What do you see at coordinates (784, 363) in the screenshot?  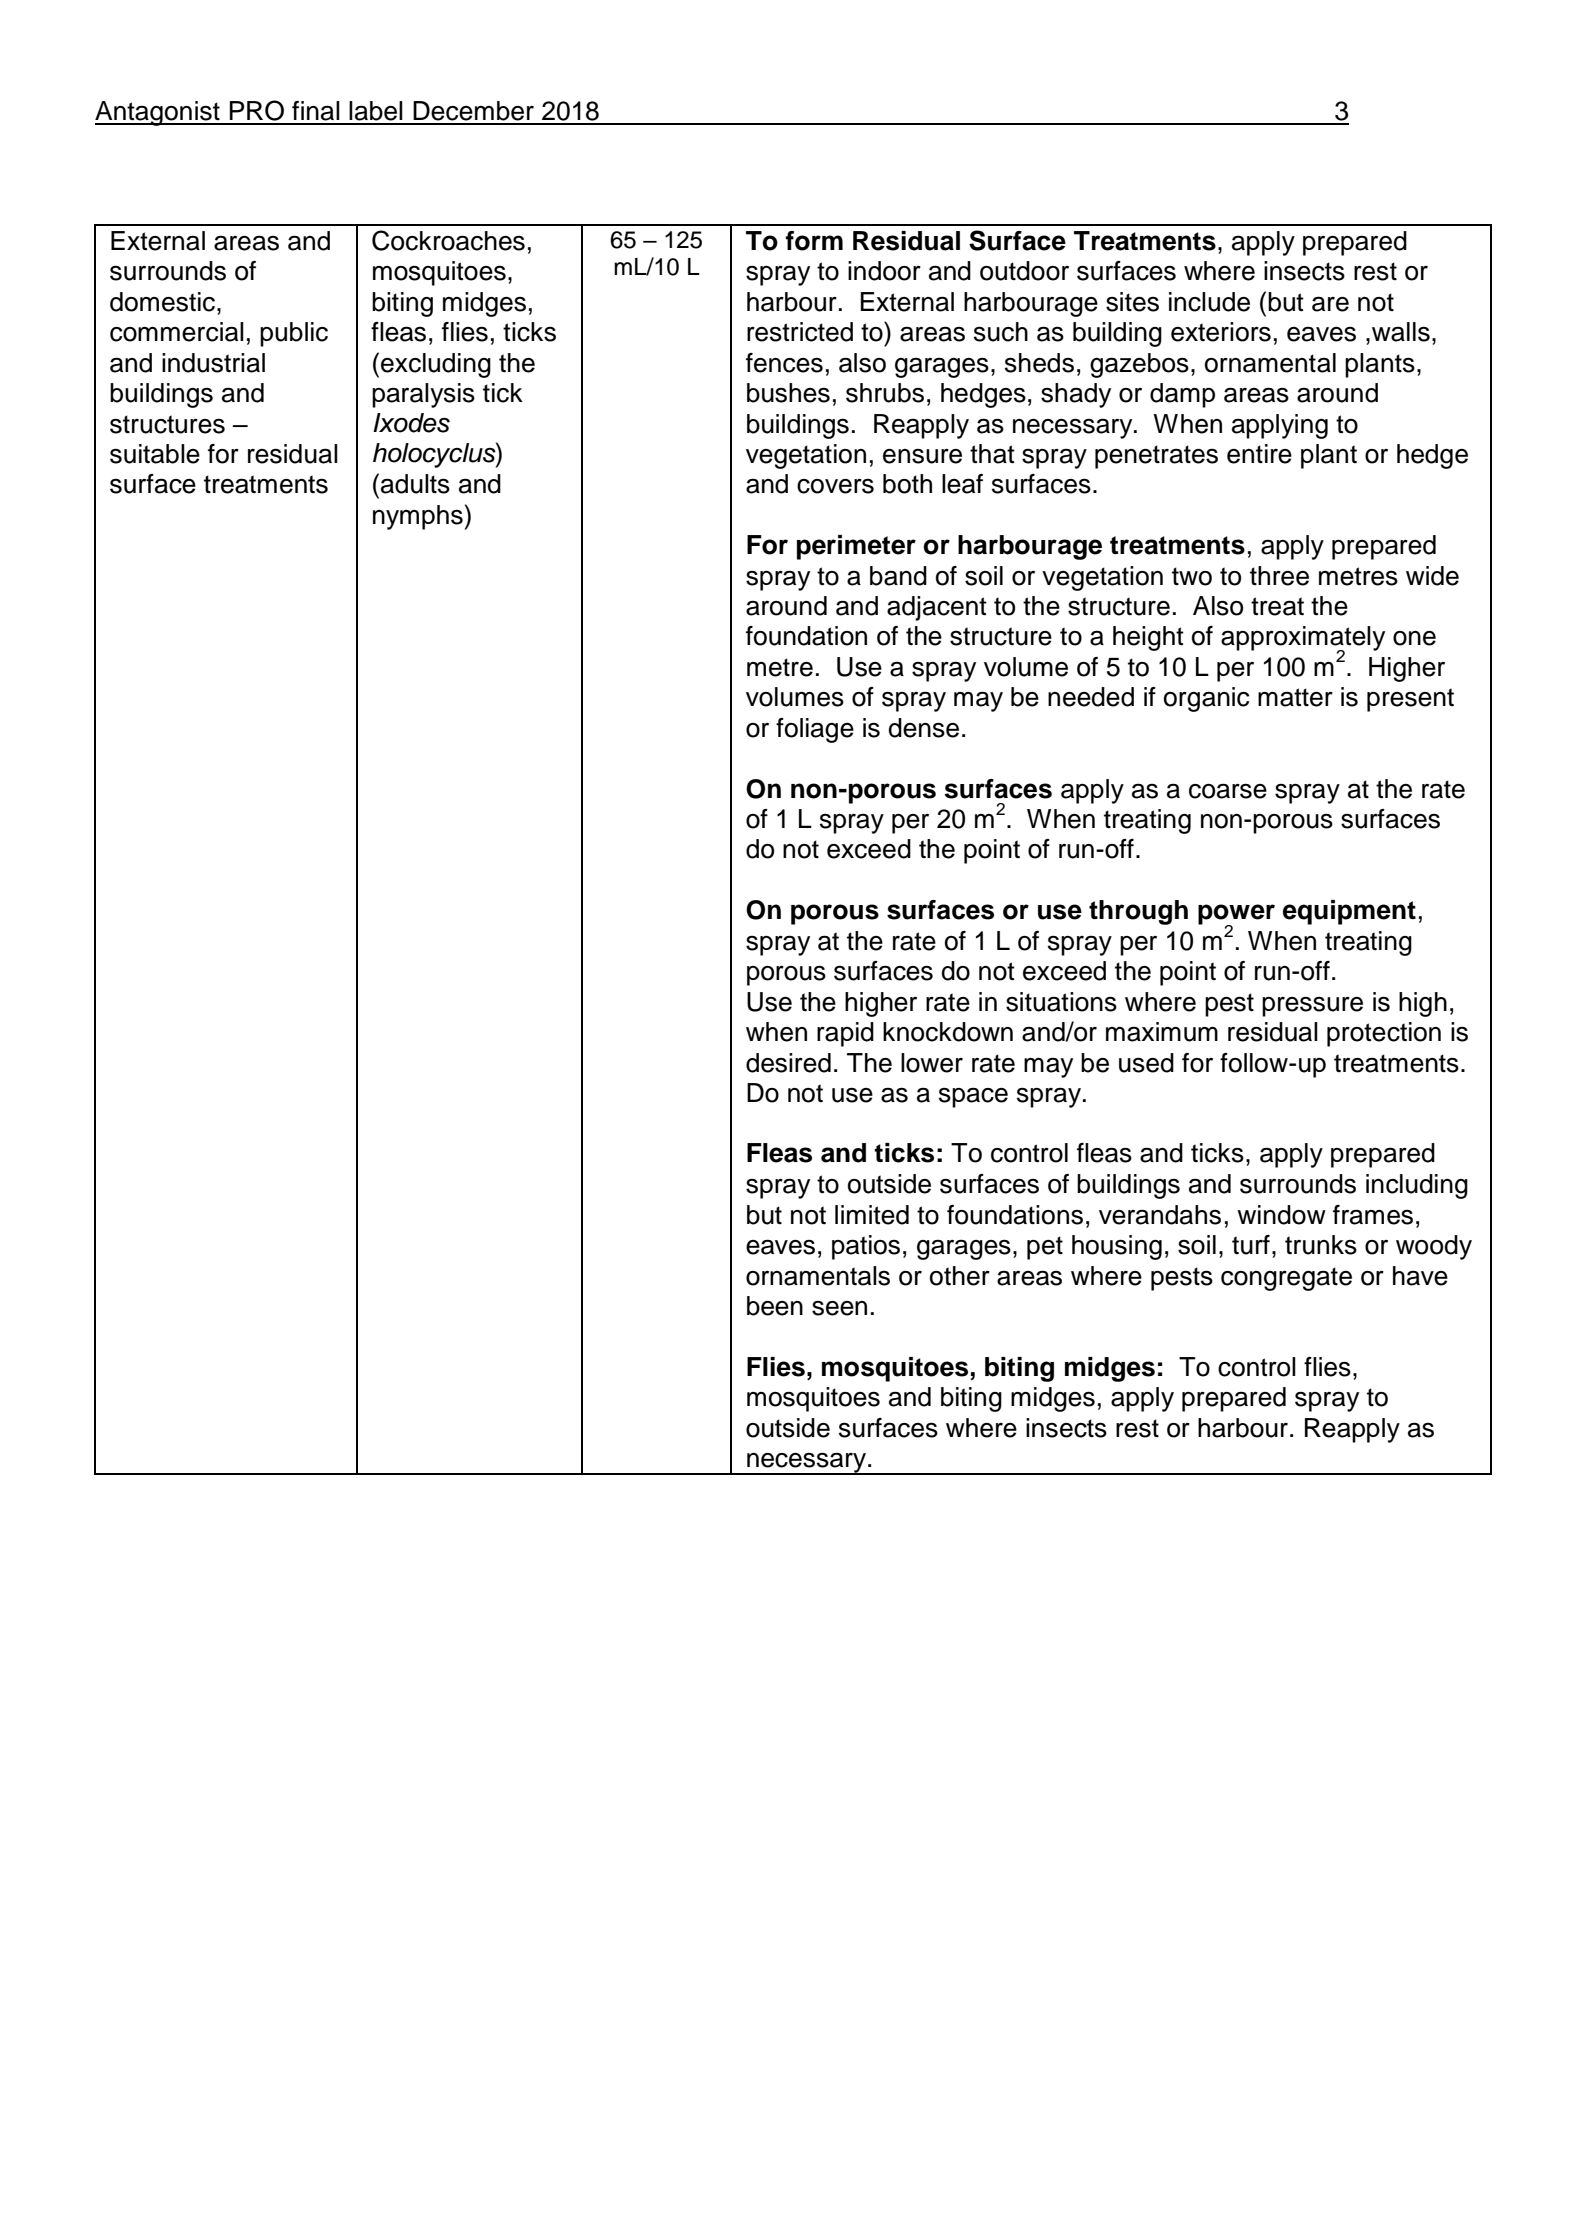 I see `fences` at bounding box center [784, 363].
